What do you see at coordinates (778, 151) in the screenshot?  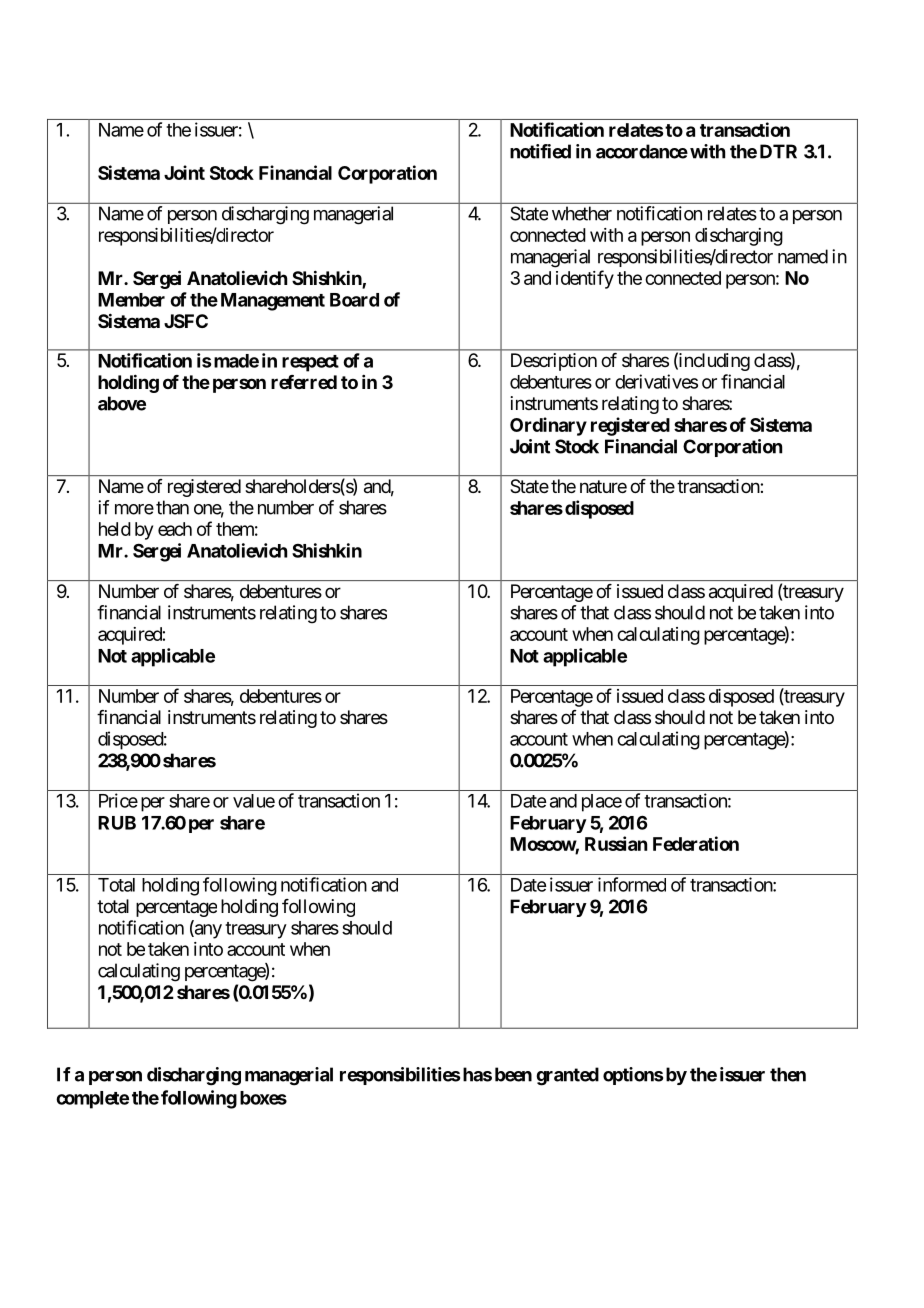 I see `DTR` at bounding box center [778, 151].
